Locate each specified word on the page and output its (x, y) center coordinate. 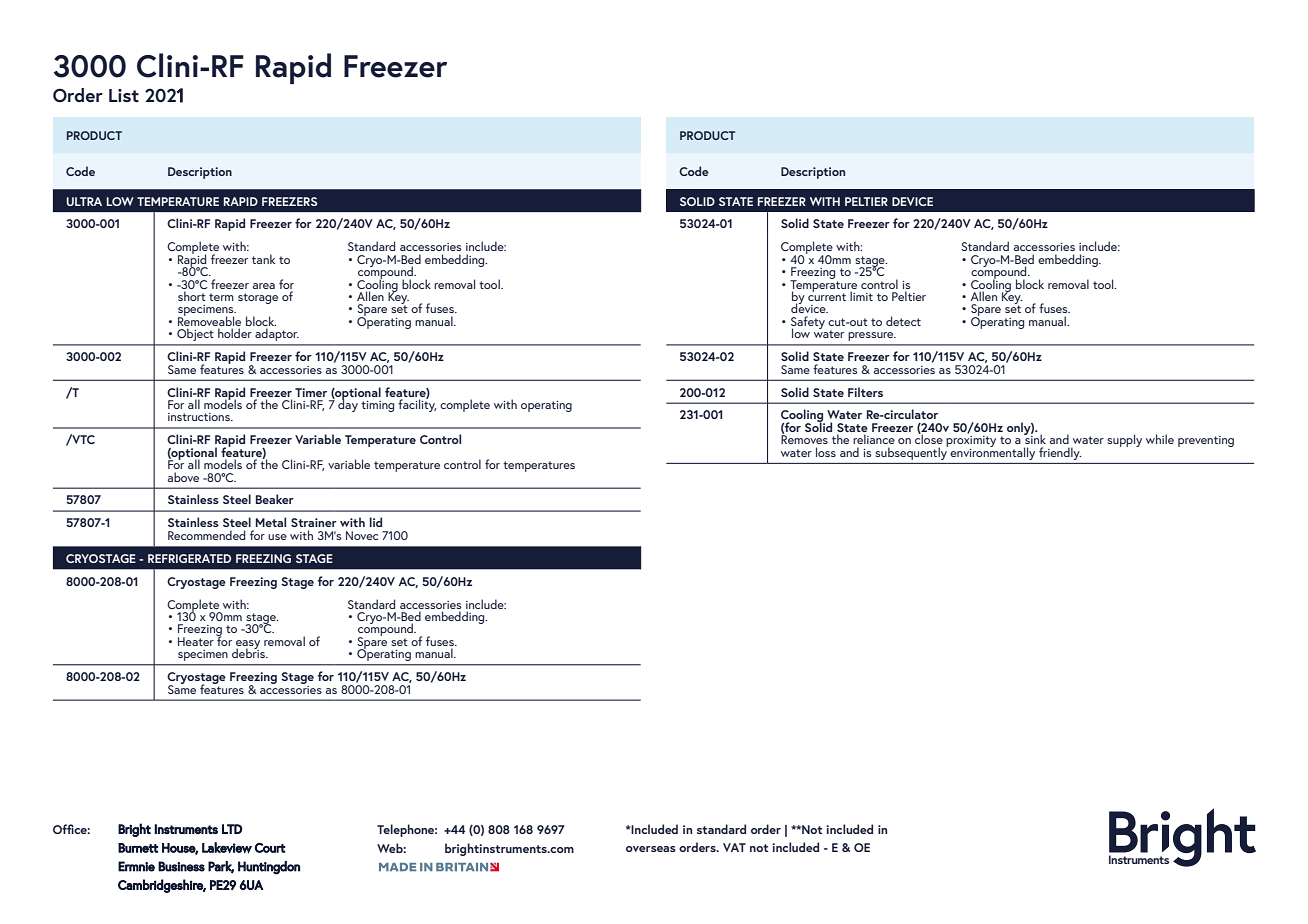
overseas (651, 849)
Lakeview (227, 847)
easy (248, 645)
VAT (734, 847)
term (221, 297)
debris (249, 652)
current (827, 296)
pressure (872, 336)
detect (903, 321)
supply (1124, 440)
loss (826, 452)
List (124, 95)
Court (270, 848)
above (183, 477)
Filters (865, 392)
